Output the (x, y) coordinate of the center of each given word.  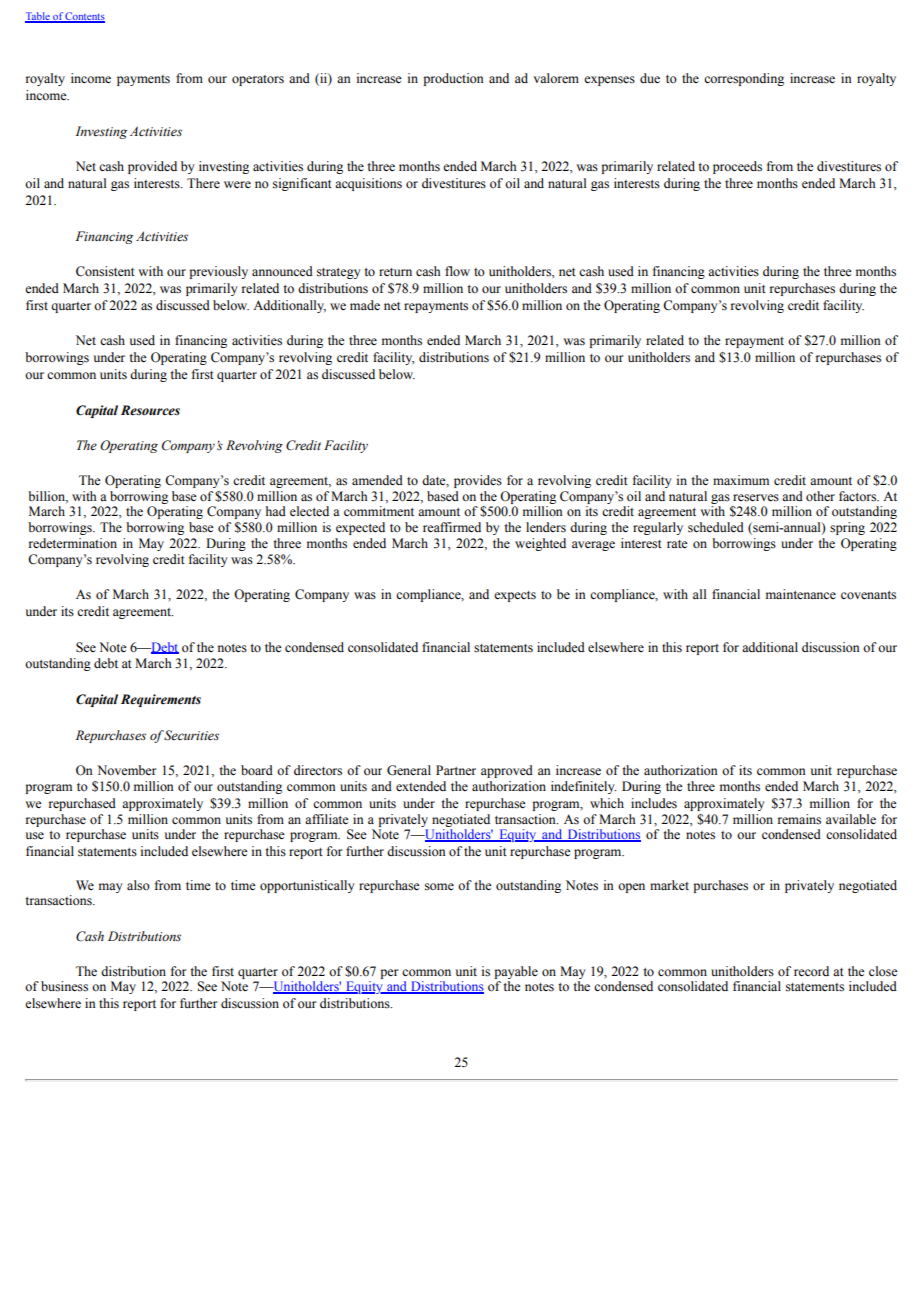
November (126, 770)
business (64, 986)
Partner (456, 770)
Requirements (161, 700)
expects (515, 596)
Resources (150, 410)
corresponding (744, 79)
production (453, 79)
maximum (741, 480)
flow (457, 271)
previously (218, 272)
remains (799, 819)
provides (478, 481)
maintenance (801, 594)
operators (258, 80)
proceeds (737, 167)
